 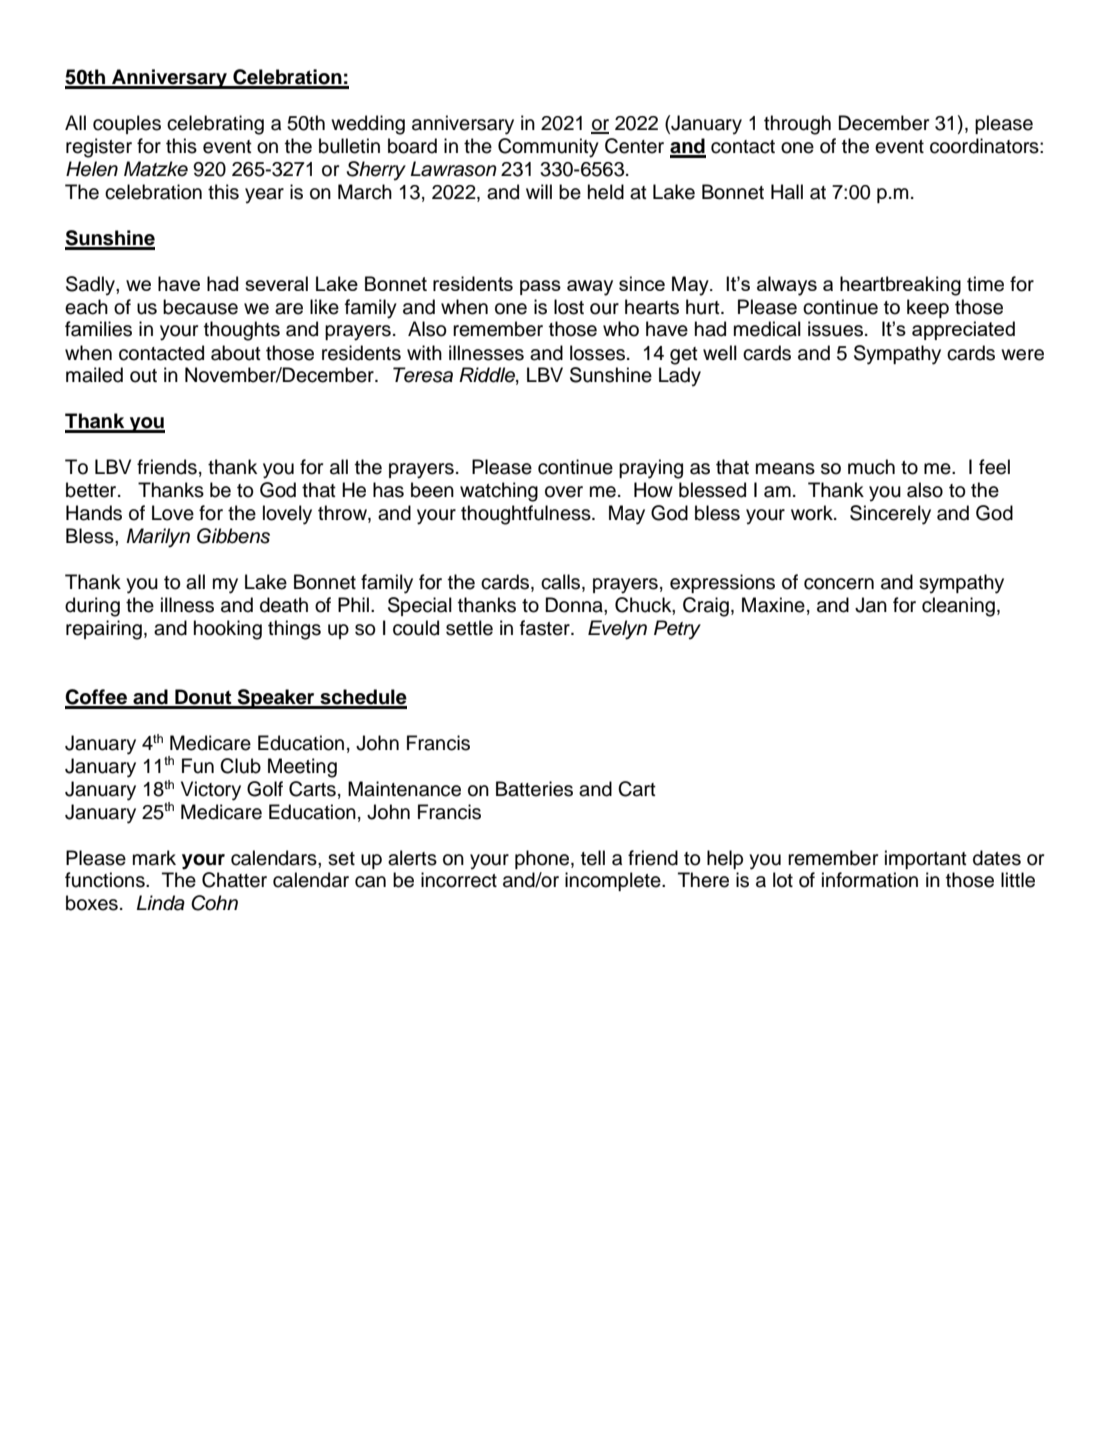 I want to click on cleaning, so click(x=958, y=607).
